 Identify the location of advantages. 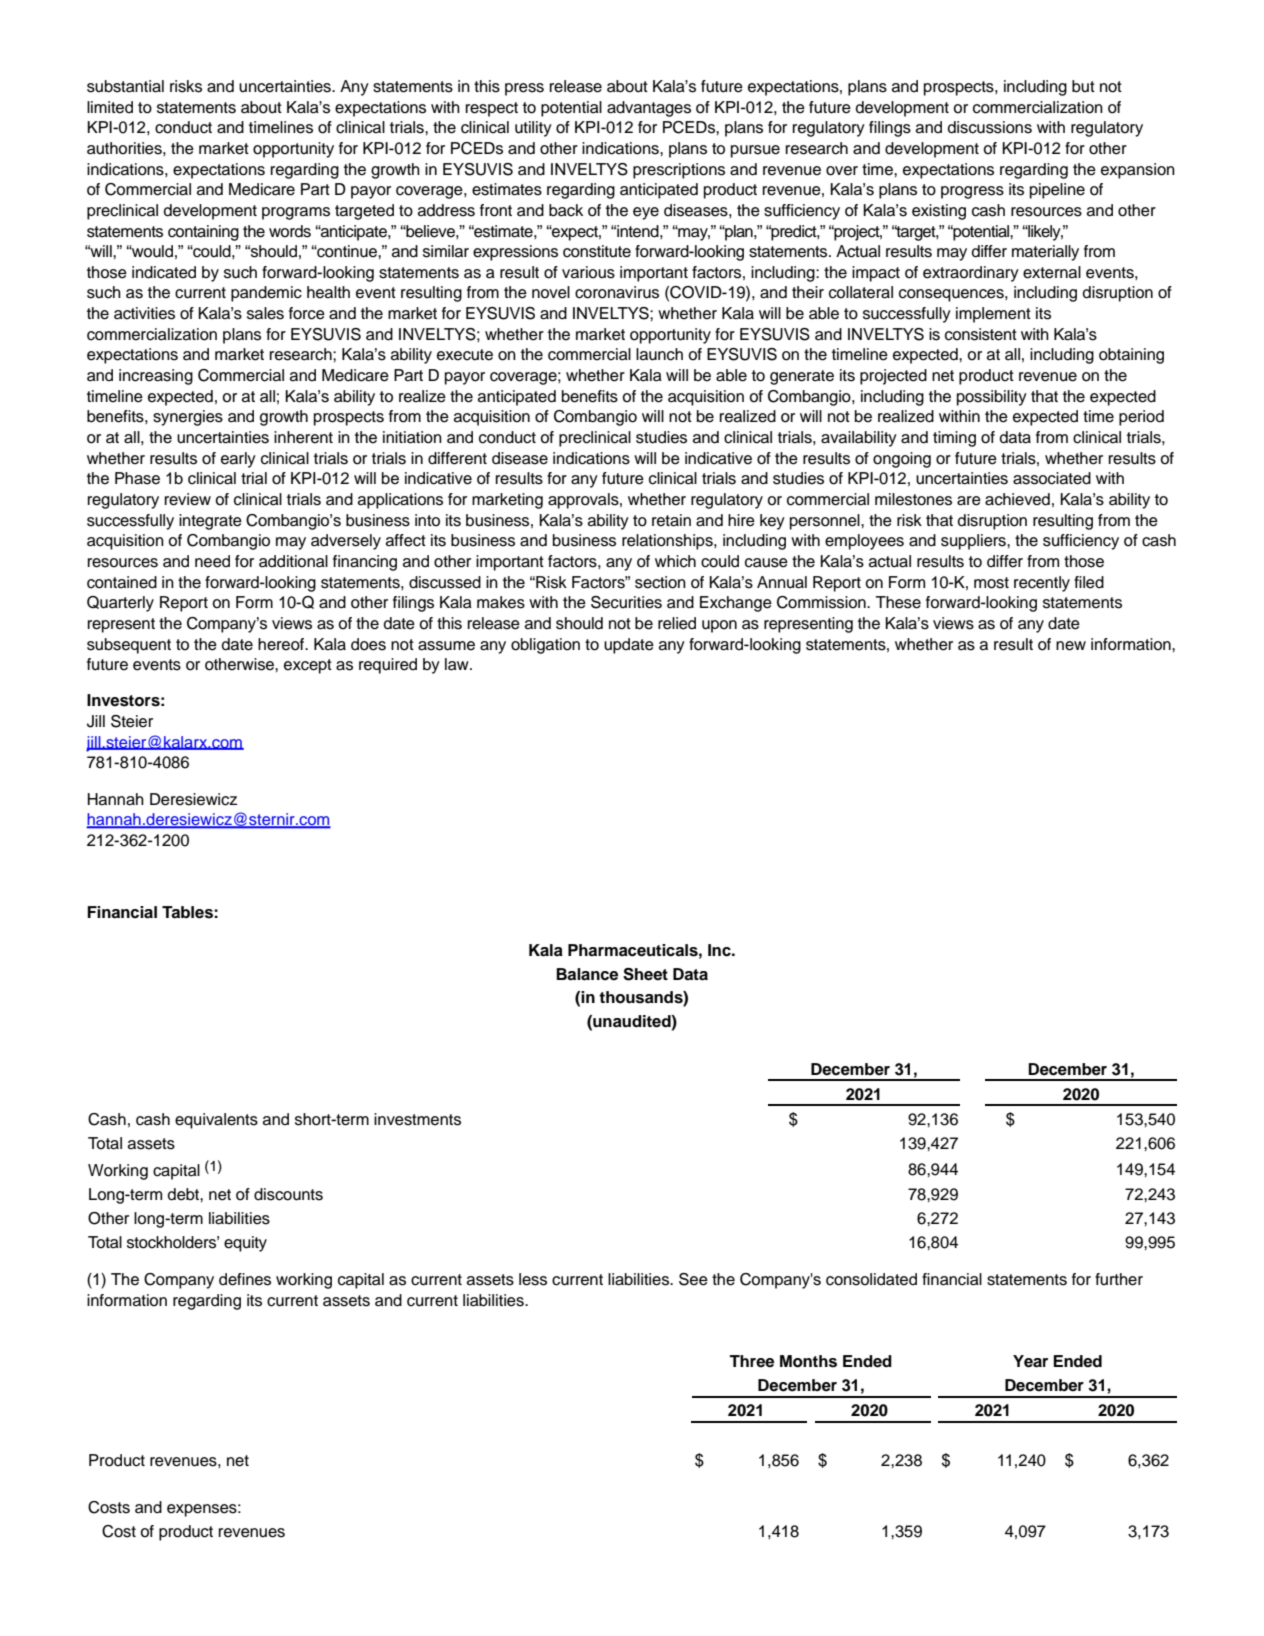
(649, 109).
